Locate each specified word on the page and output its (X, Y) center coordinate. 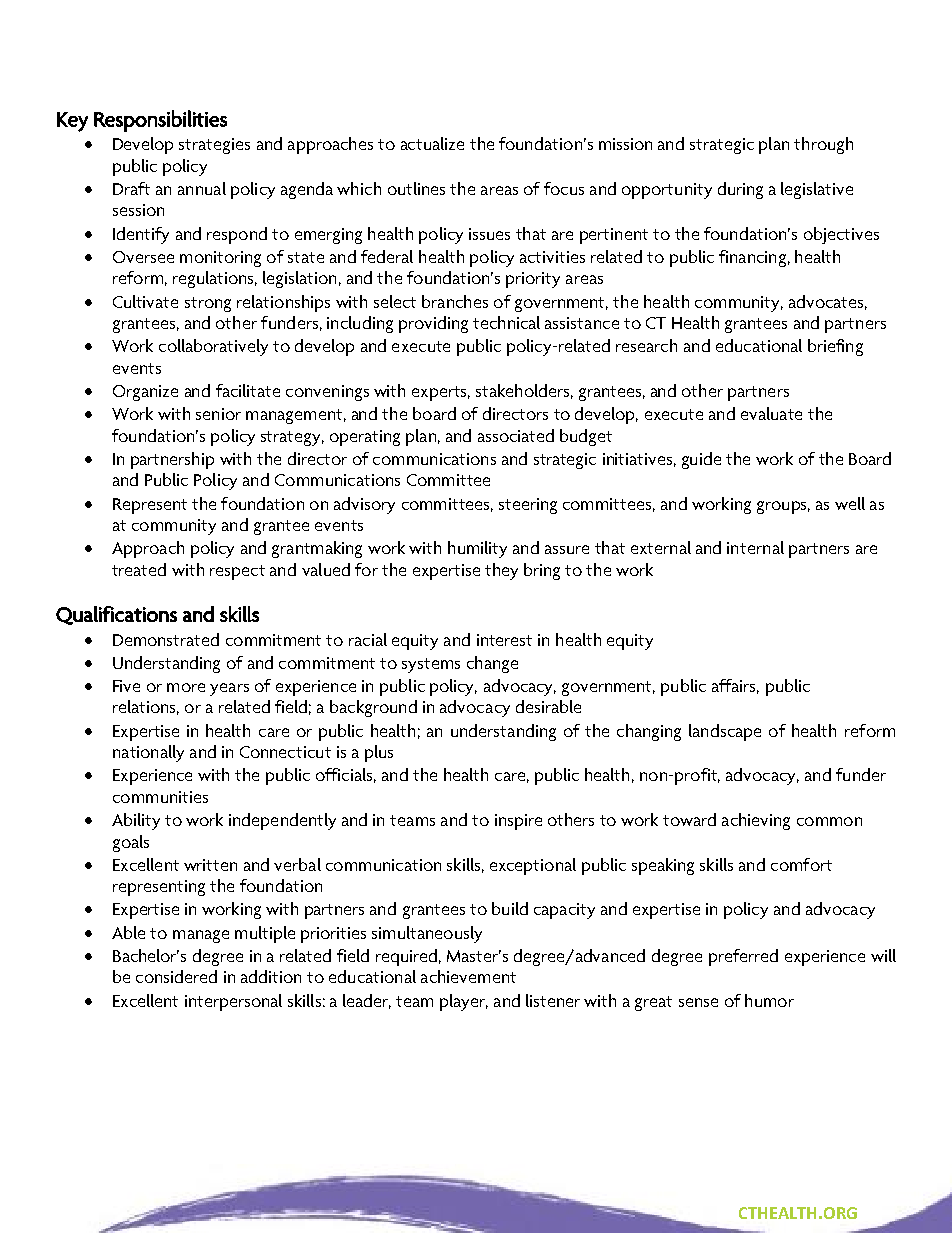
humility (477, 549)
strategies (214, 146)
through (823, 145)
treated (139, 569)
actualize (432, 143)
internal (755, 547)
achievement (468, 976)
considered (176, 976)
